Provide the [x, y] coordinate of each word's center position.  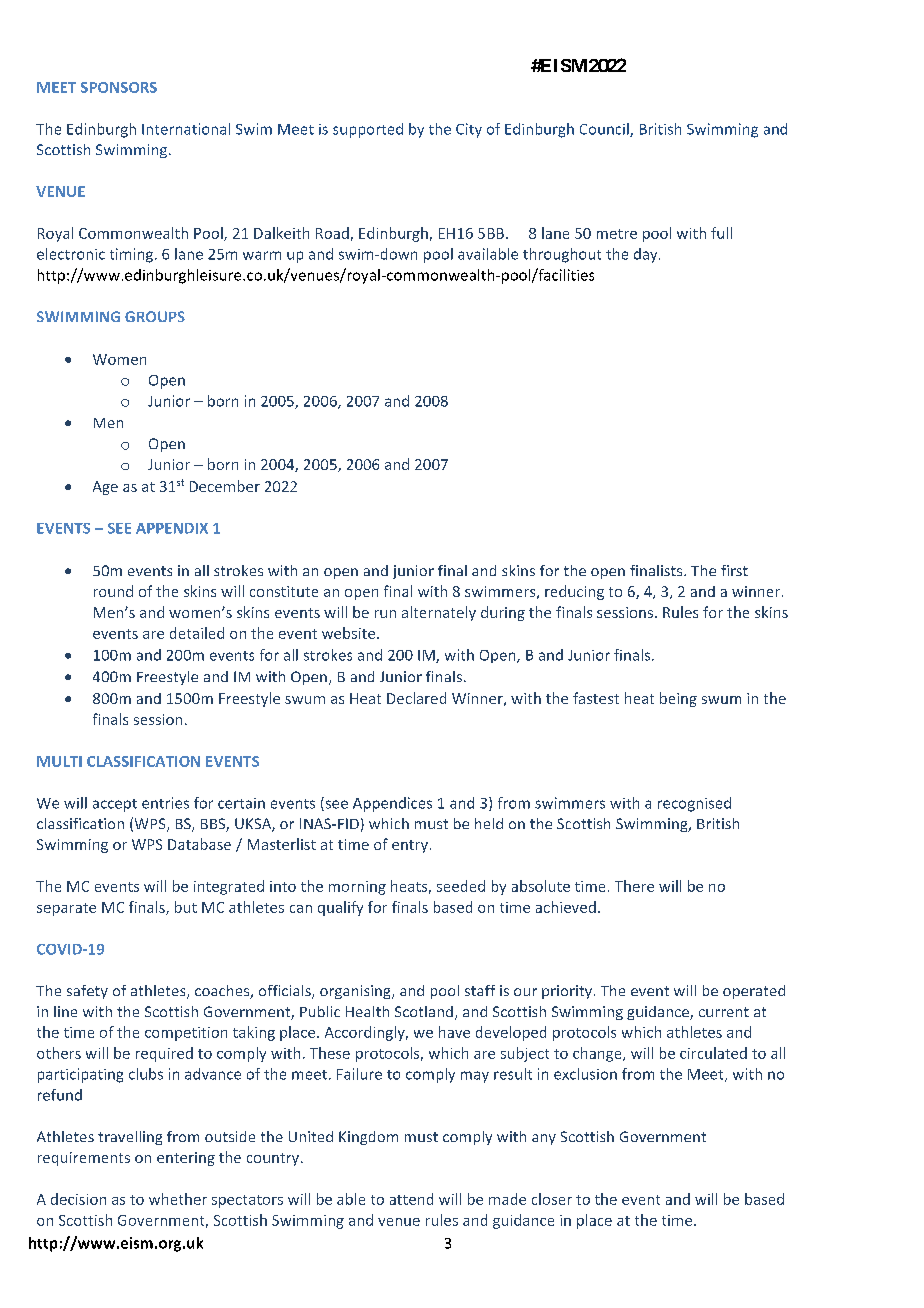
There [634, 886]
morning [357, 888]
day [647, 255]
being [678, 699]
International [186, 129]
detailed [197, 633]
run [385, 614]
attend [411, 1199]
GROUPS [155, 316]
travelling [130, 1138]
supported [368, 130]
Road [332, 233]
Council [605, 130]
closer [552, 1199]
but [186, 907]
